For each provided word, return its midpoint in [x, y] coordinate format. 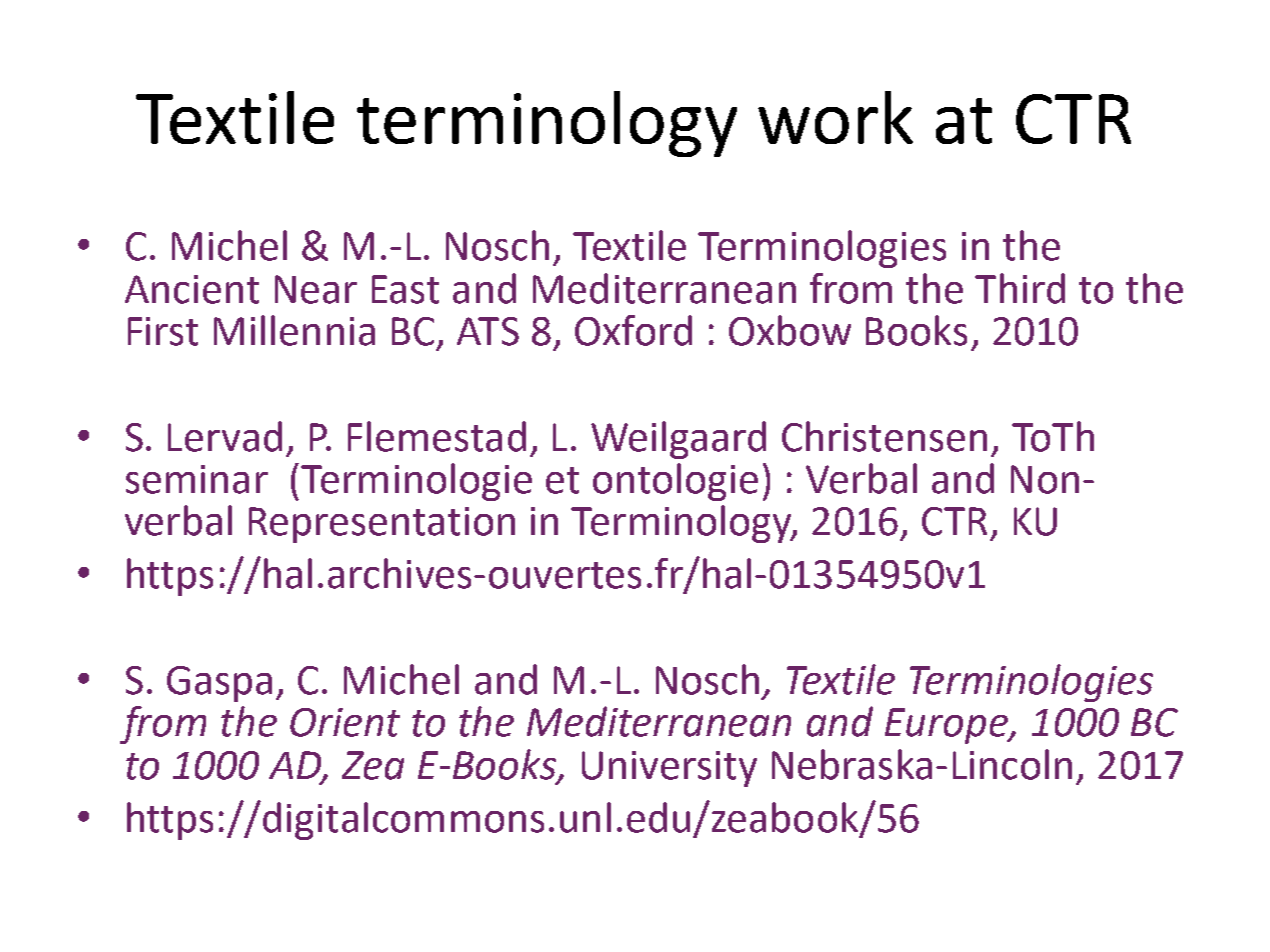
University [669, 769]
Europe [947, 726]
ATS [488, 331]
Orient [345, 722]
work [835, 117]
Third [1020, 288]
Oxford [633, 330]
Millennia [294, 330]
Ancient [192, 289]
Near [316, 289]
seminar [197, 479]
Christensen [884, 436]
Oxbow [790, 330]
